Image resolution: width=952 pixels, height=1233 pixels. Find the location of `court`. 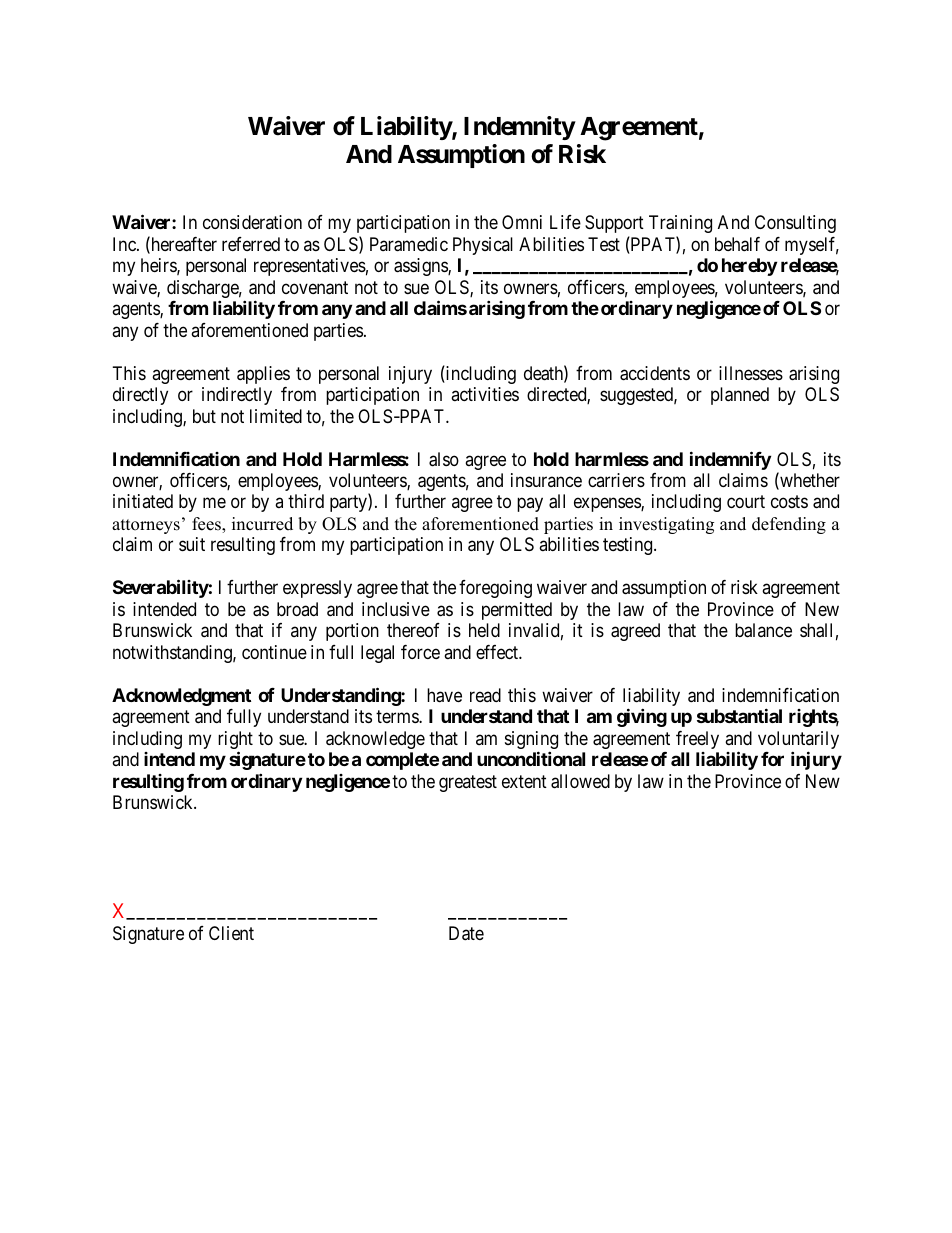

court is located at coordinates (746, 502).
